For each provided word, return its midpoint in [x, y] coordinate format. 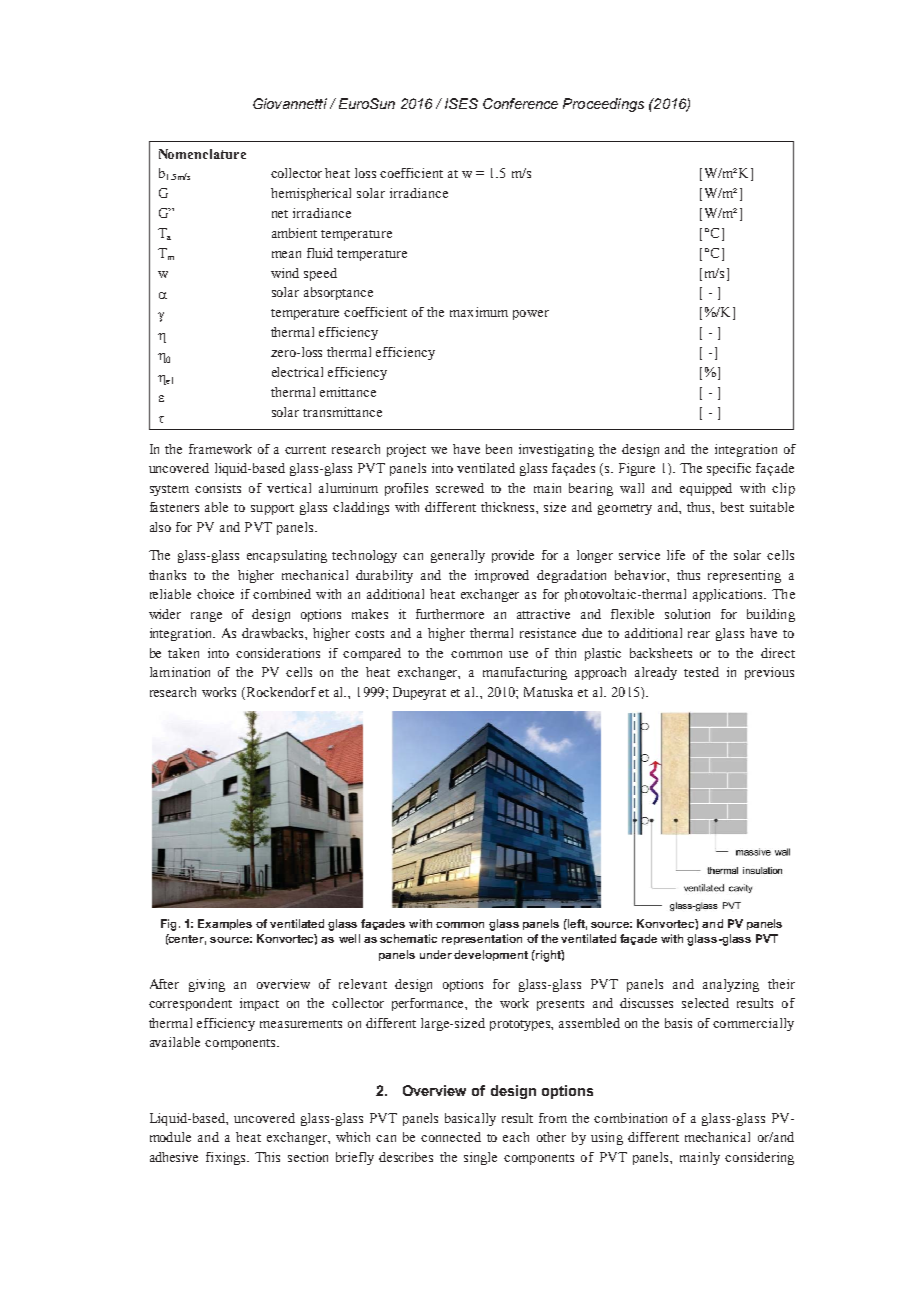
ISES [461, 103]
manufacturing [525, 673]
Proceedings [603, 105]
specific [729, 469]
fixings [227, 1158]
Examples [225, 924]
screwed [460, 488]
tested [701, 672]
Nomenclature [202, 154]
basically [470, 1119]
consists [218, 488]
